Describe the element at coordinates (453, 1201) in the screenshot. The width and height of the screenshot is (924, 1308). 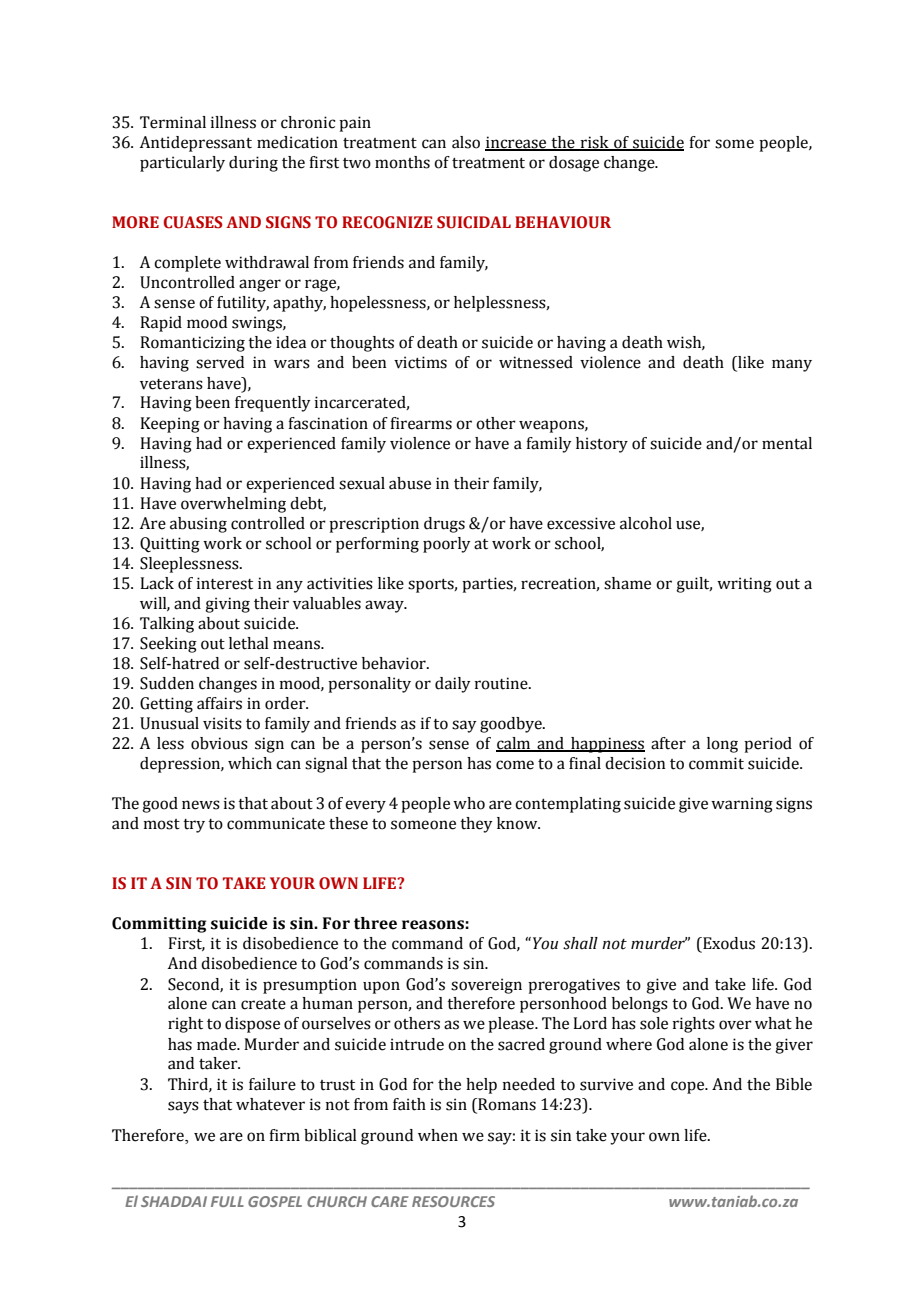
I see `RESOURCES` at that location.
